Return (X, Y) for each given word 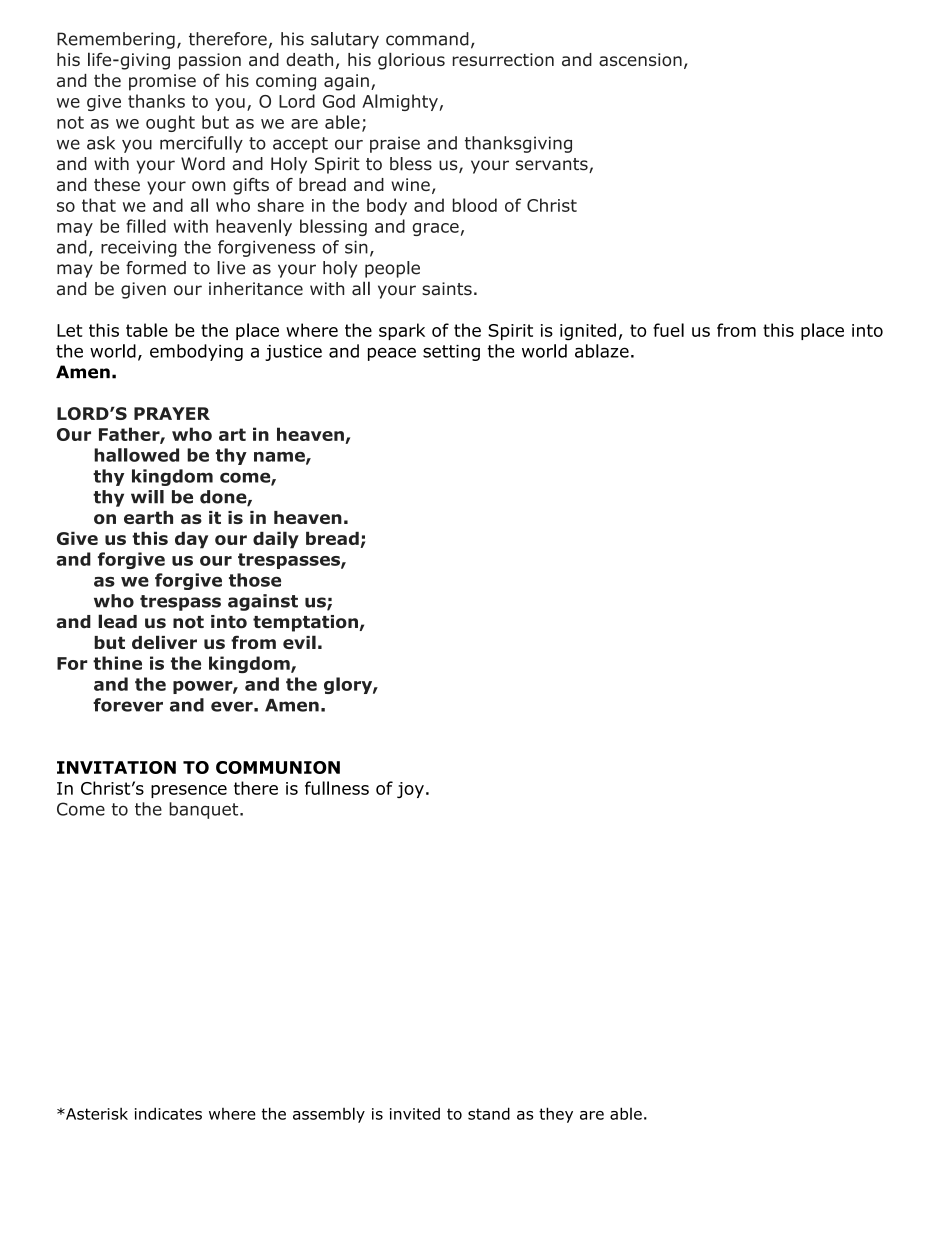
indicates (168, 1113)
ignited (588, 332)
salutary (345, 40)
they (556, 1115)
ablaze (602, 351)
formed (156, 268)
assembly (329, 1115)
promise (162, 82)
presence (189, 791)
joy (410, 790)
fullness (337, 788)
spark (402, 331)
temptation (305, 623)
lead (117, 621)
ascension (640, 59)
